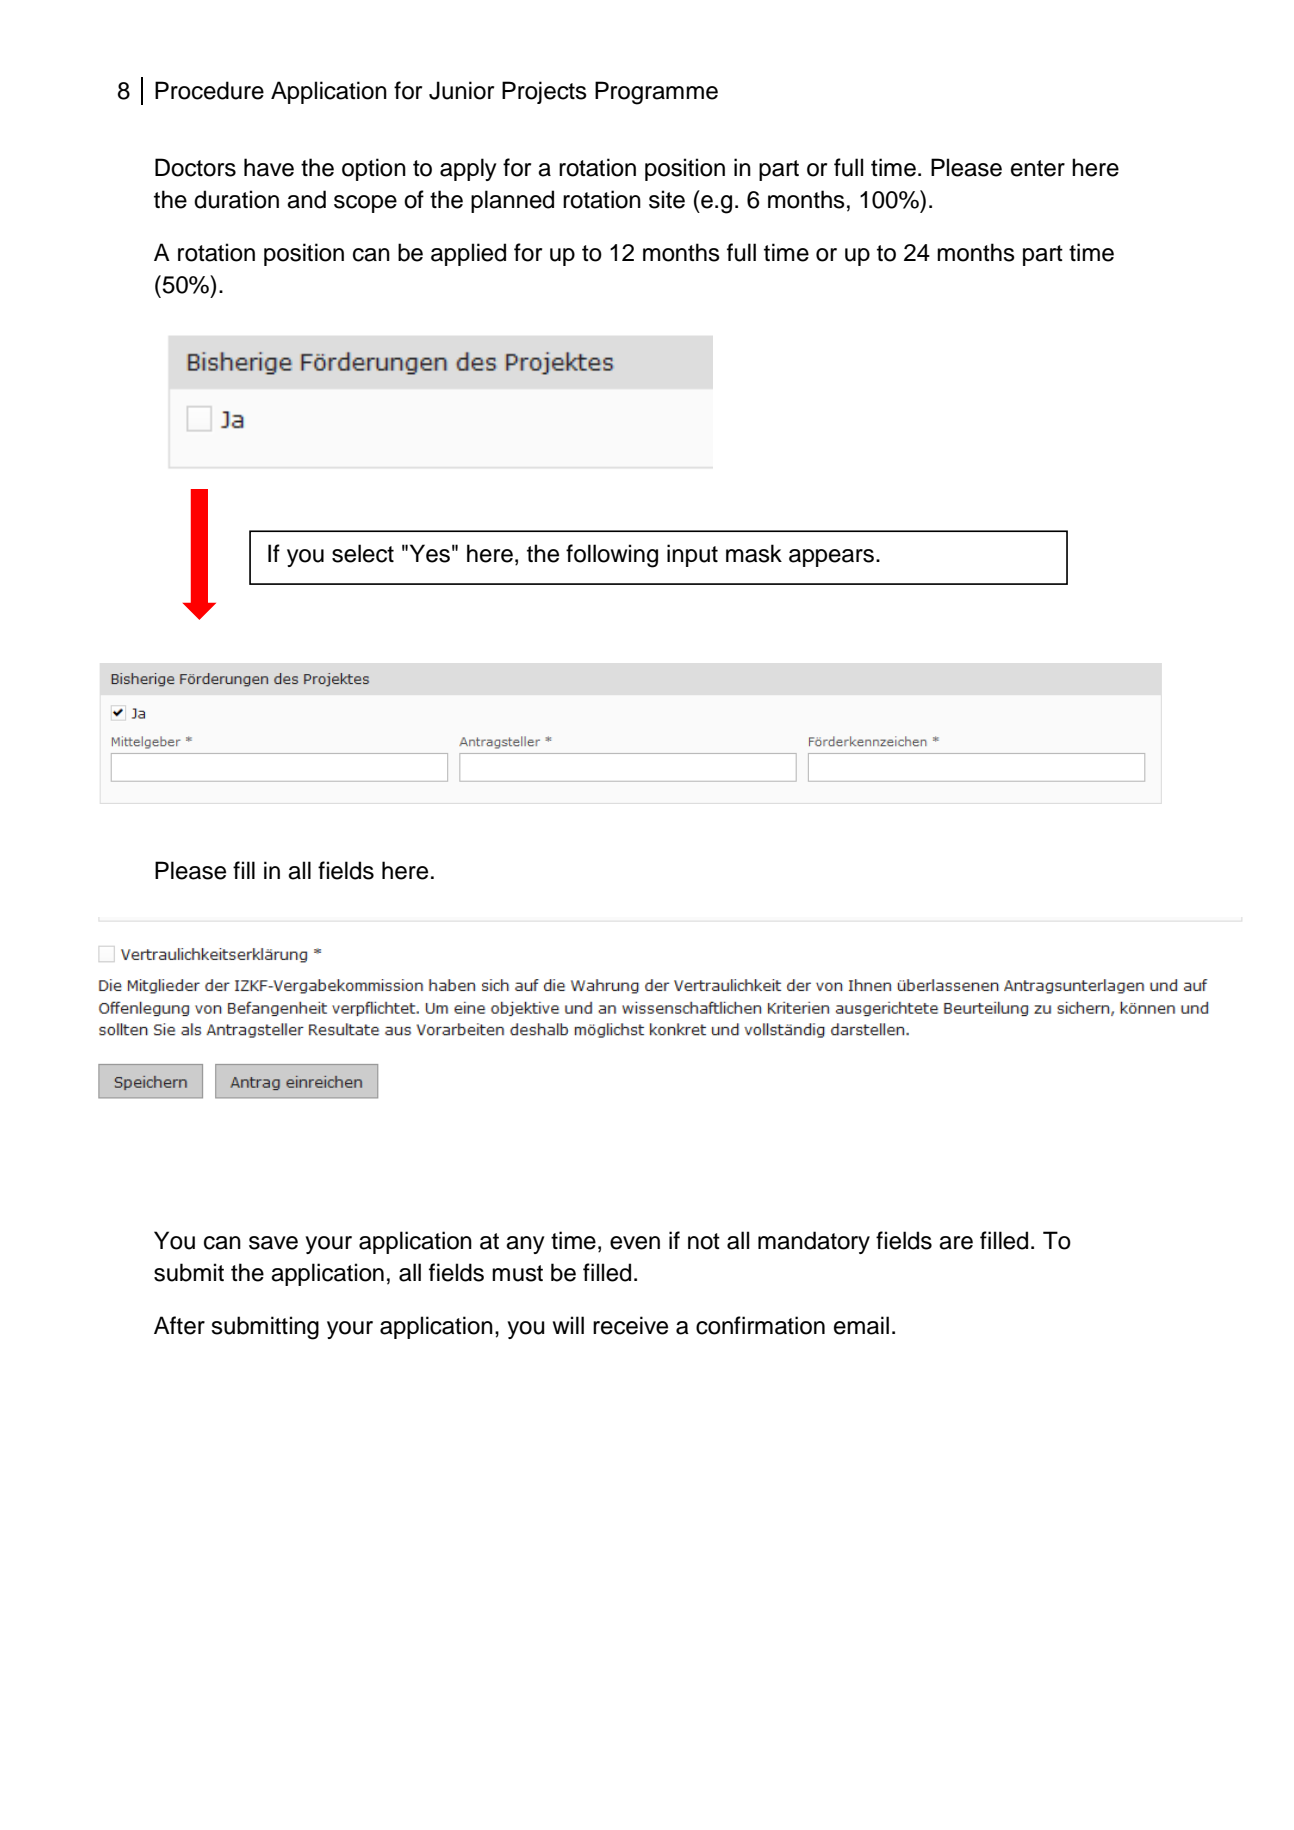  Describe the element at coordinates (1038, 168) in the page. I see `enter` at that location.
